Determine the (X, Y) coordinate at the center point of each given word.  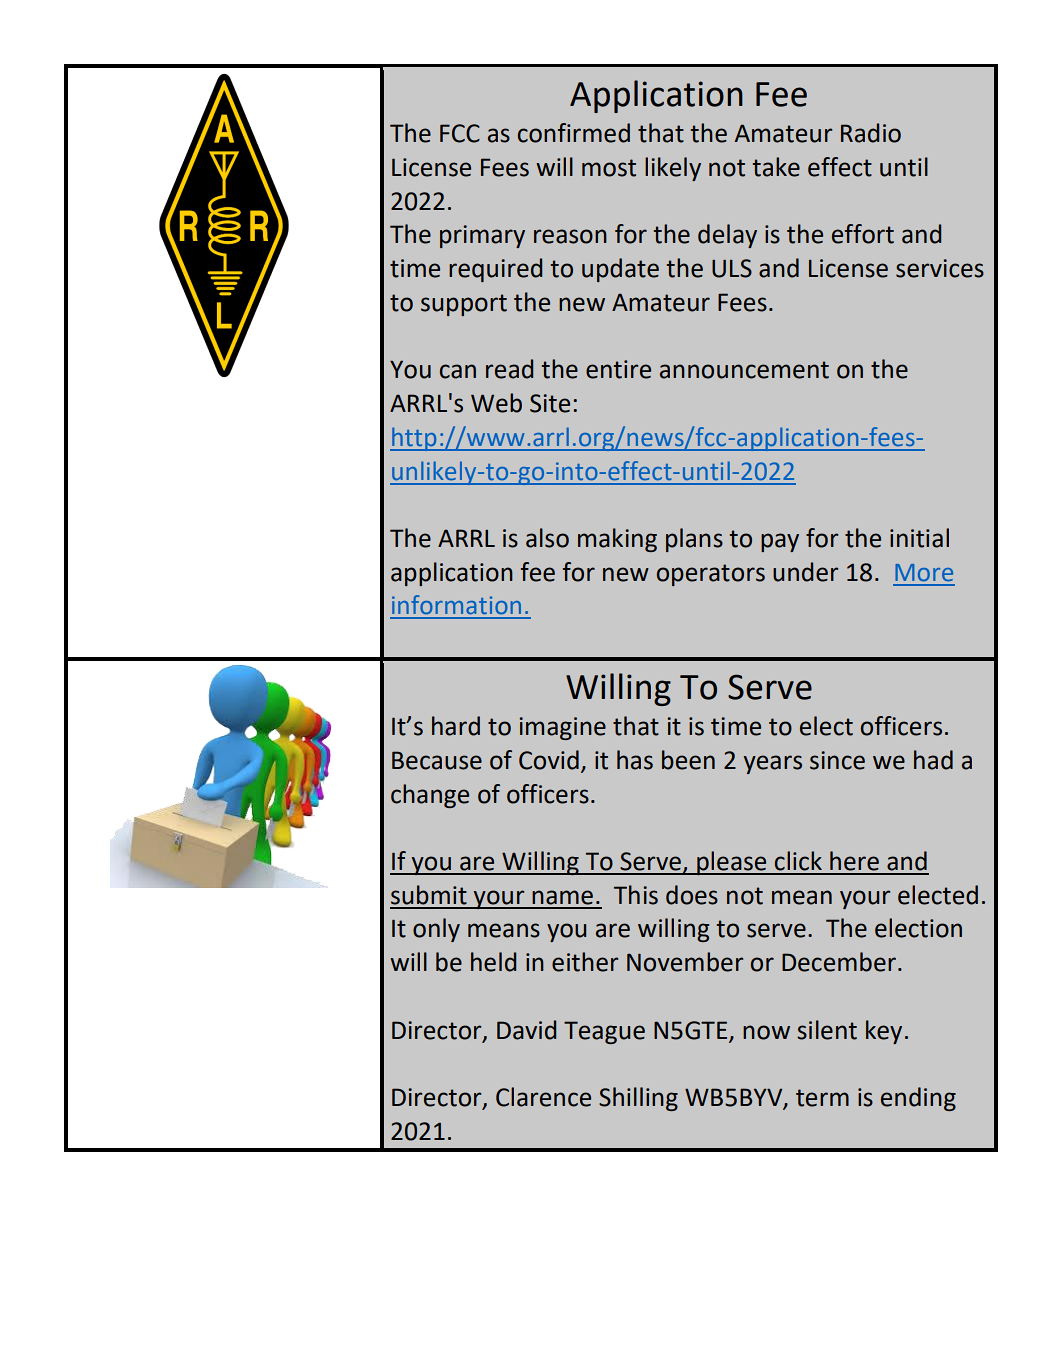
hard (456, 726)
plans (694, 540)
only (436, 930)
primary (482, 236)
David (526, 1030)
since (837, 760)
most (609, 168)
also (547, 538)
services (940, 268)
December (840, 962)
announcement (744, 370)
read (509, 369)
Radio (871, 133)
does (692, 895)
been (688, 760)
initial (919, 538)
